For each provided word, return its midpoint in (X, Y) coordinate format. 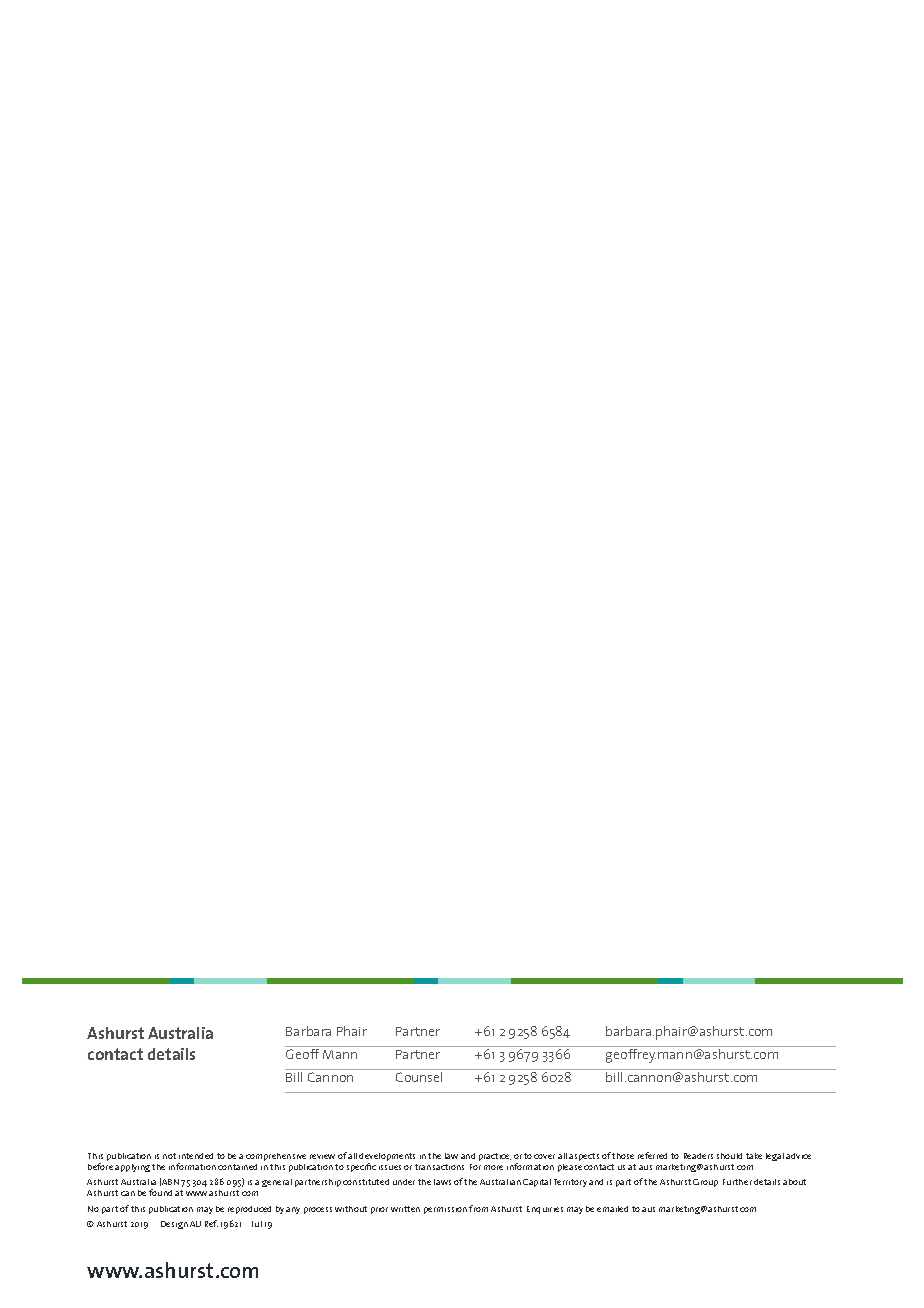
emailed (612, 1209)
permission (445, 1210)
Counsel (419, 1077)
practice (495, 1157)
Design (174, 1225)
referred (652, 1155)
